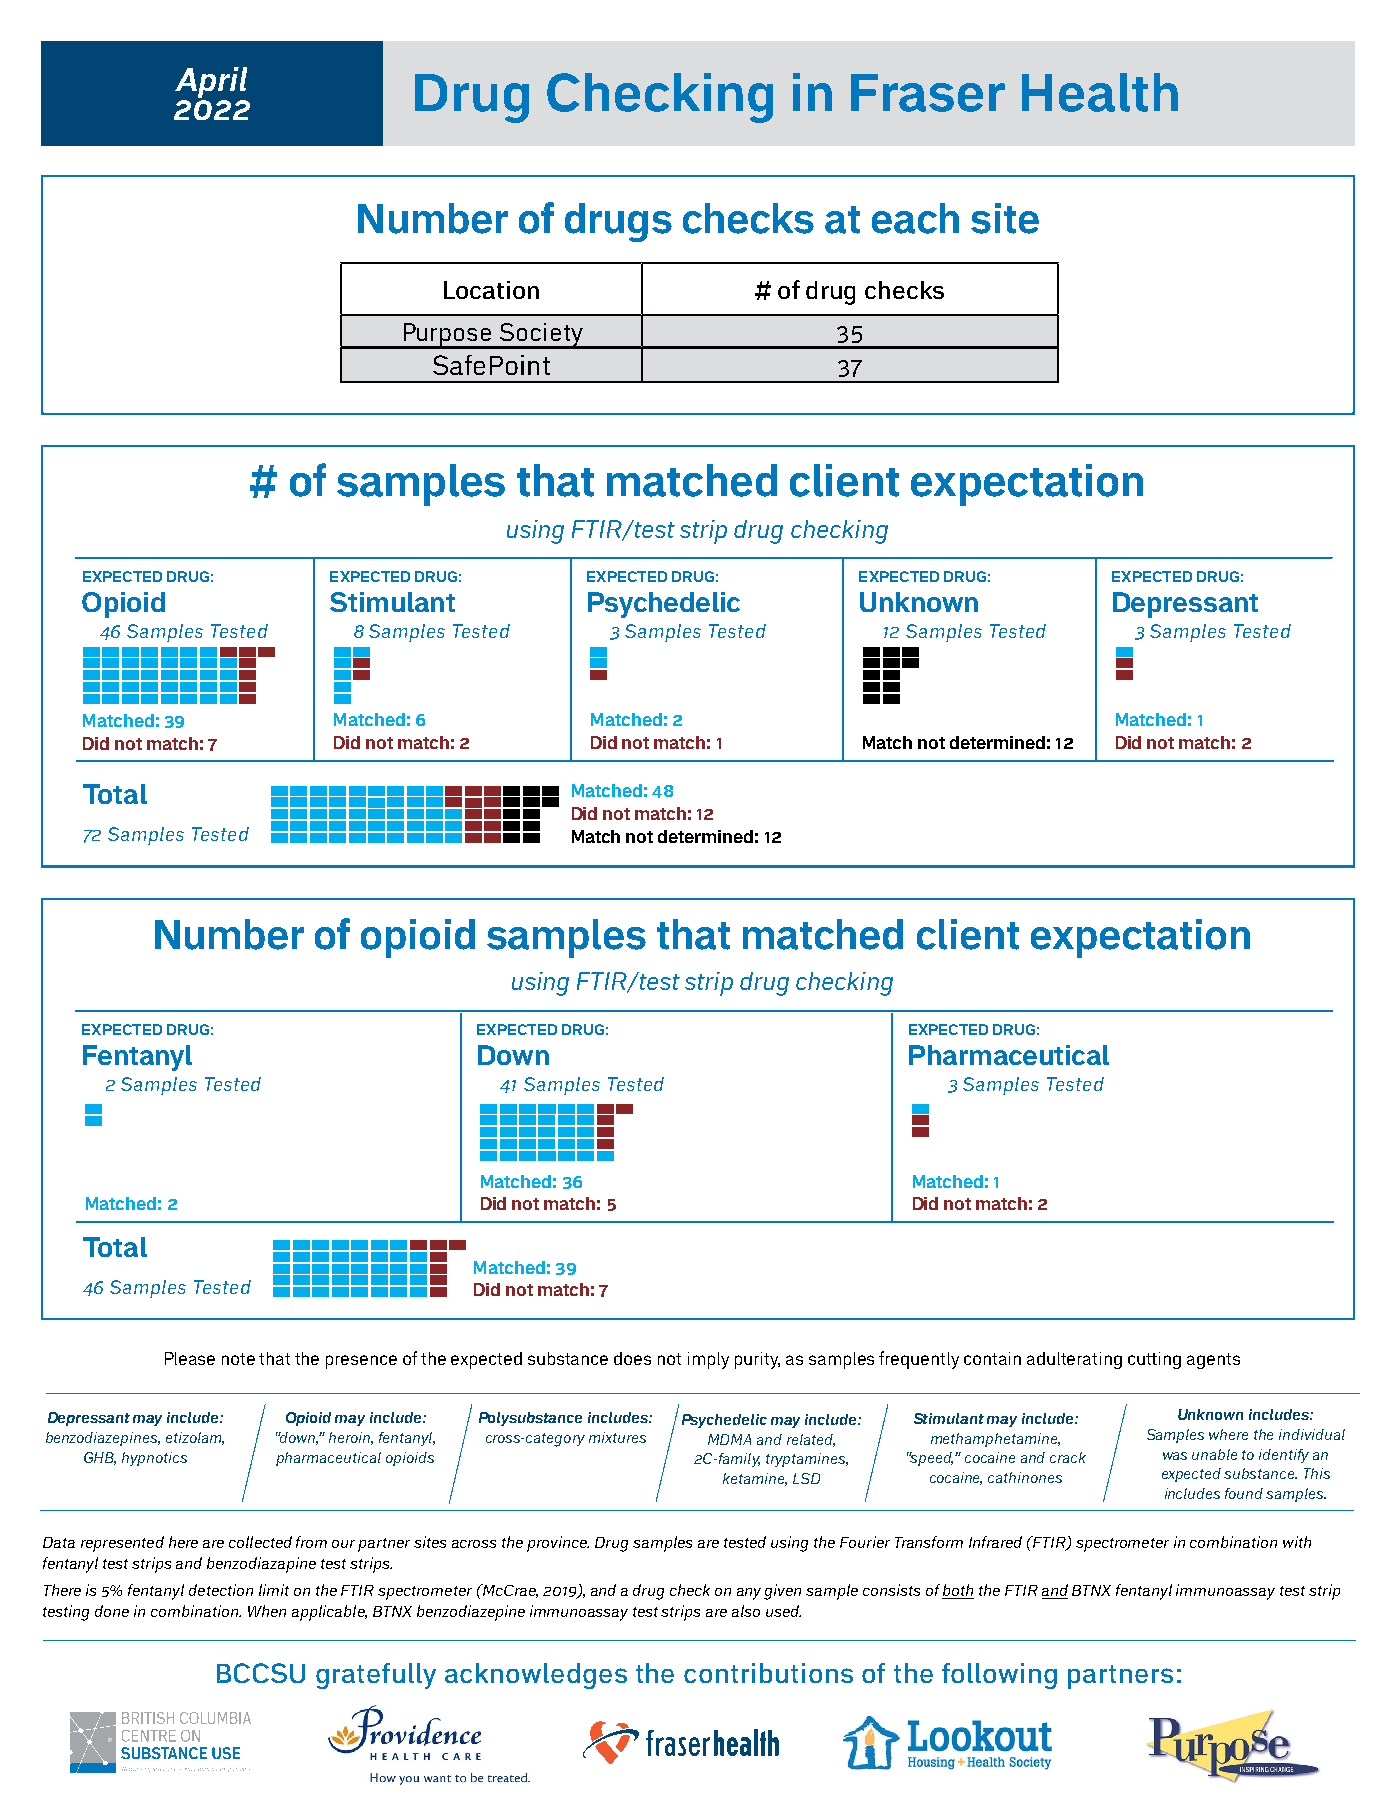 This screenshot has height=1807, width=1396. What do you see at coordinates (928, 93) in the screenshot?
I see `Fraser` at bounding box center [928, 93].
